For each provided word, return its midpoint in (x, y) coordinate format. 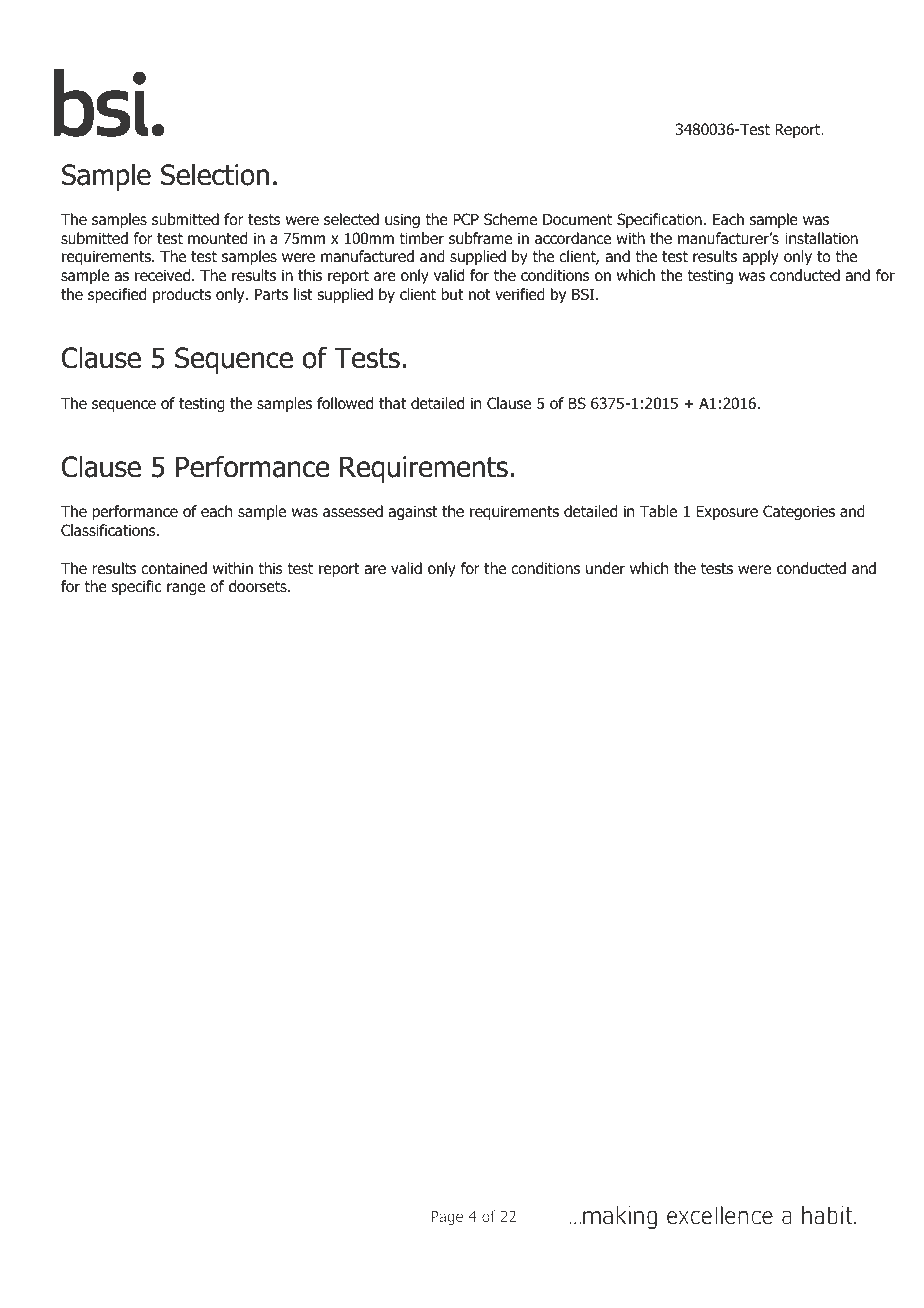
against (413, 512)
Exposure (727, 512)
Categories (799, 512)
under (605, 568)
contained (174, 568)
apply (760, 257)
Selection (215, 174)
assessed (353, 511)
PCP (466, 219)
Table (658, 511)
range (186, 589)
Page (447, 1218)
